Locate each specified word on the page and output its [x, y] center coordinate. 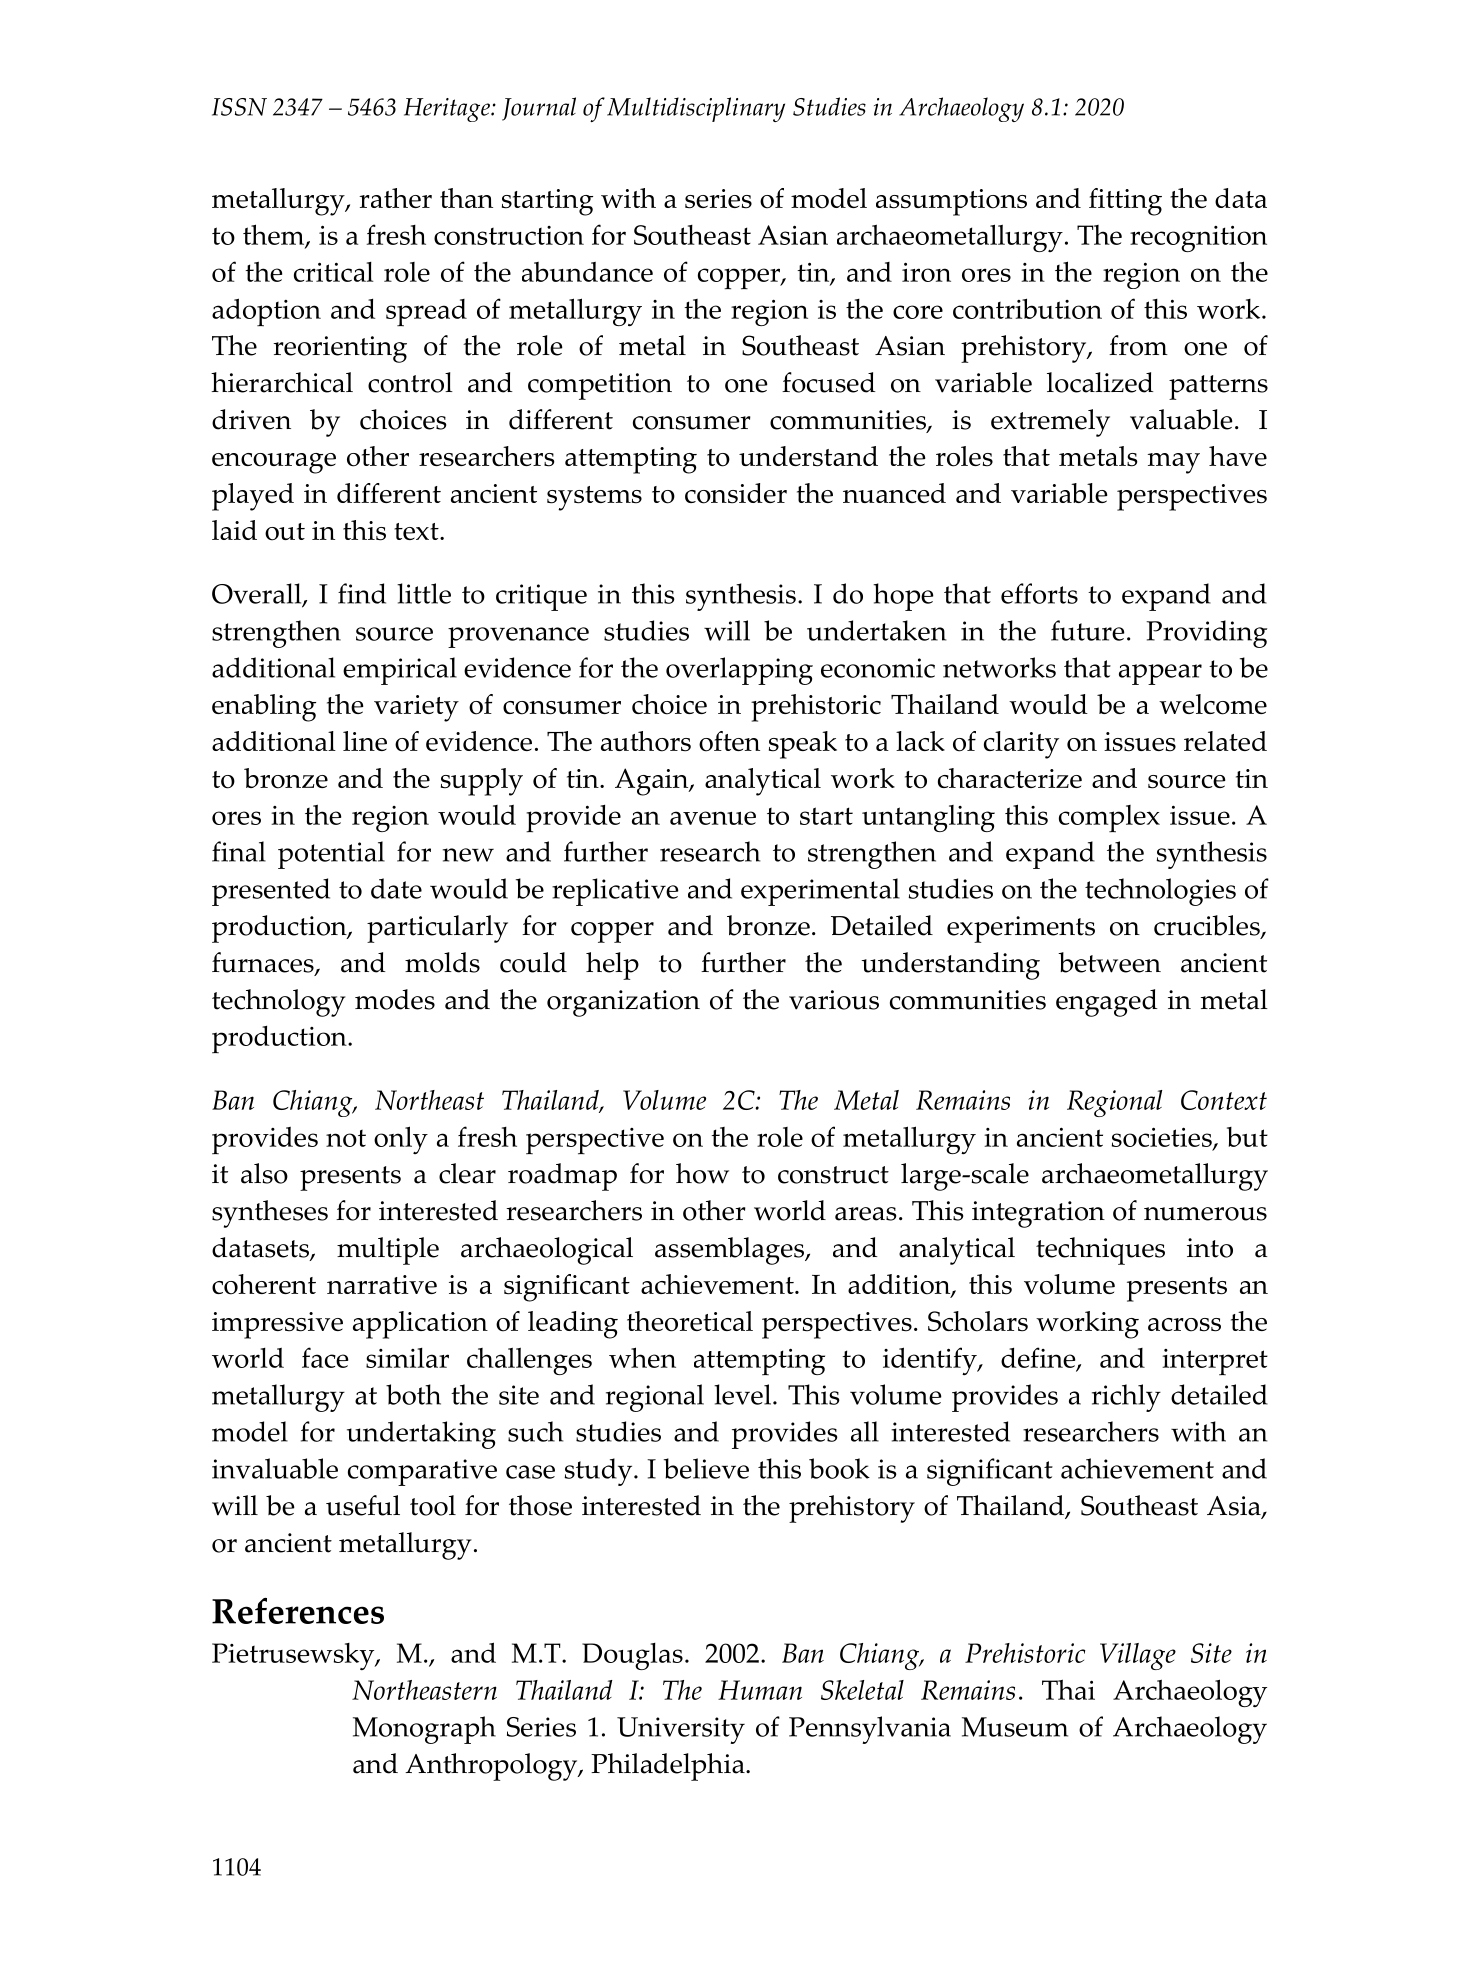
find [362, 593]
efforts [1039, 593]
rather [395, 198]
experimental [820, 892]
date [396, 888]
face [325, 1357]
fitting [1125, 202]
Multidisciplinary [696, 109]
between [1109, 962]
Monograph [424, 1730]
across [1184, 1325]
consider [736, 493]
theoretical [690, 1321]
